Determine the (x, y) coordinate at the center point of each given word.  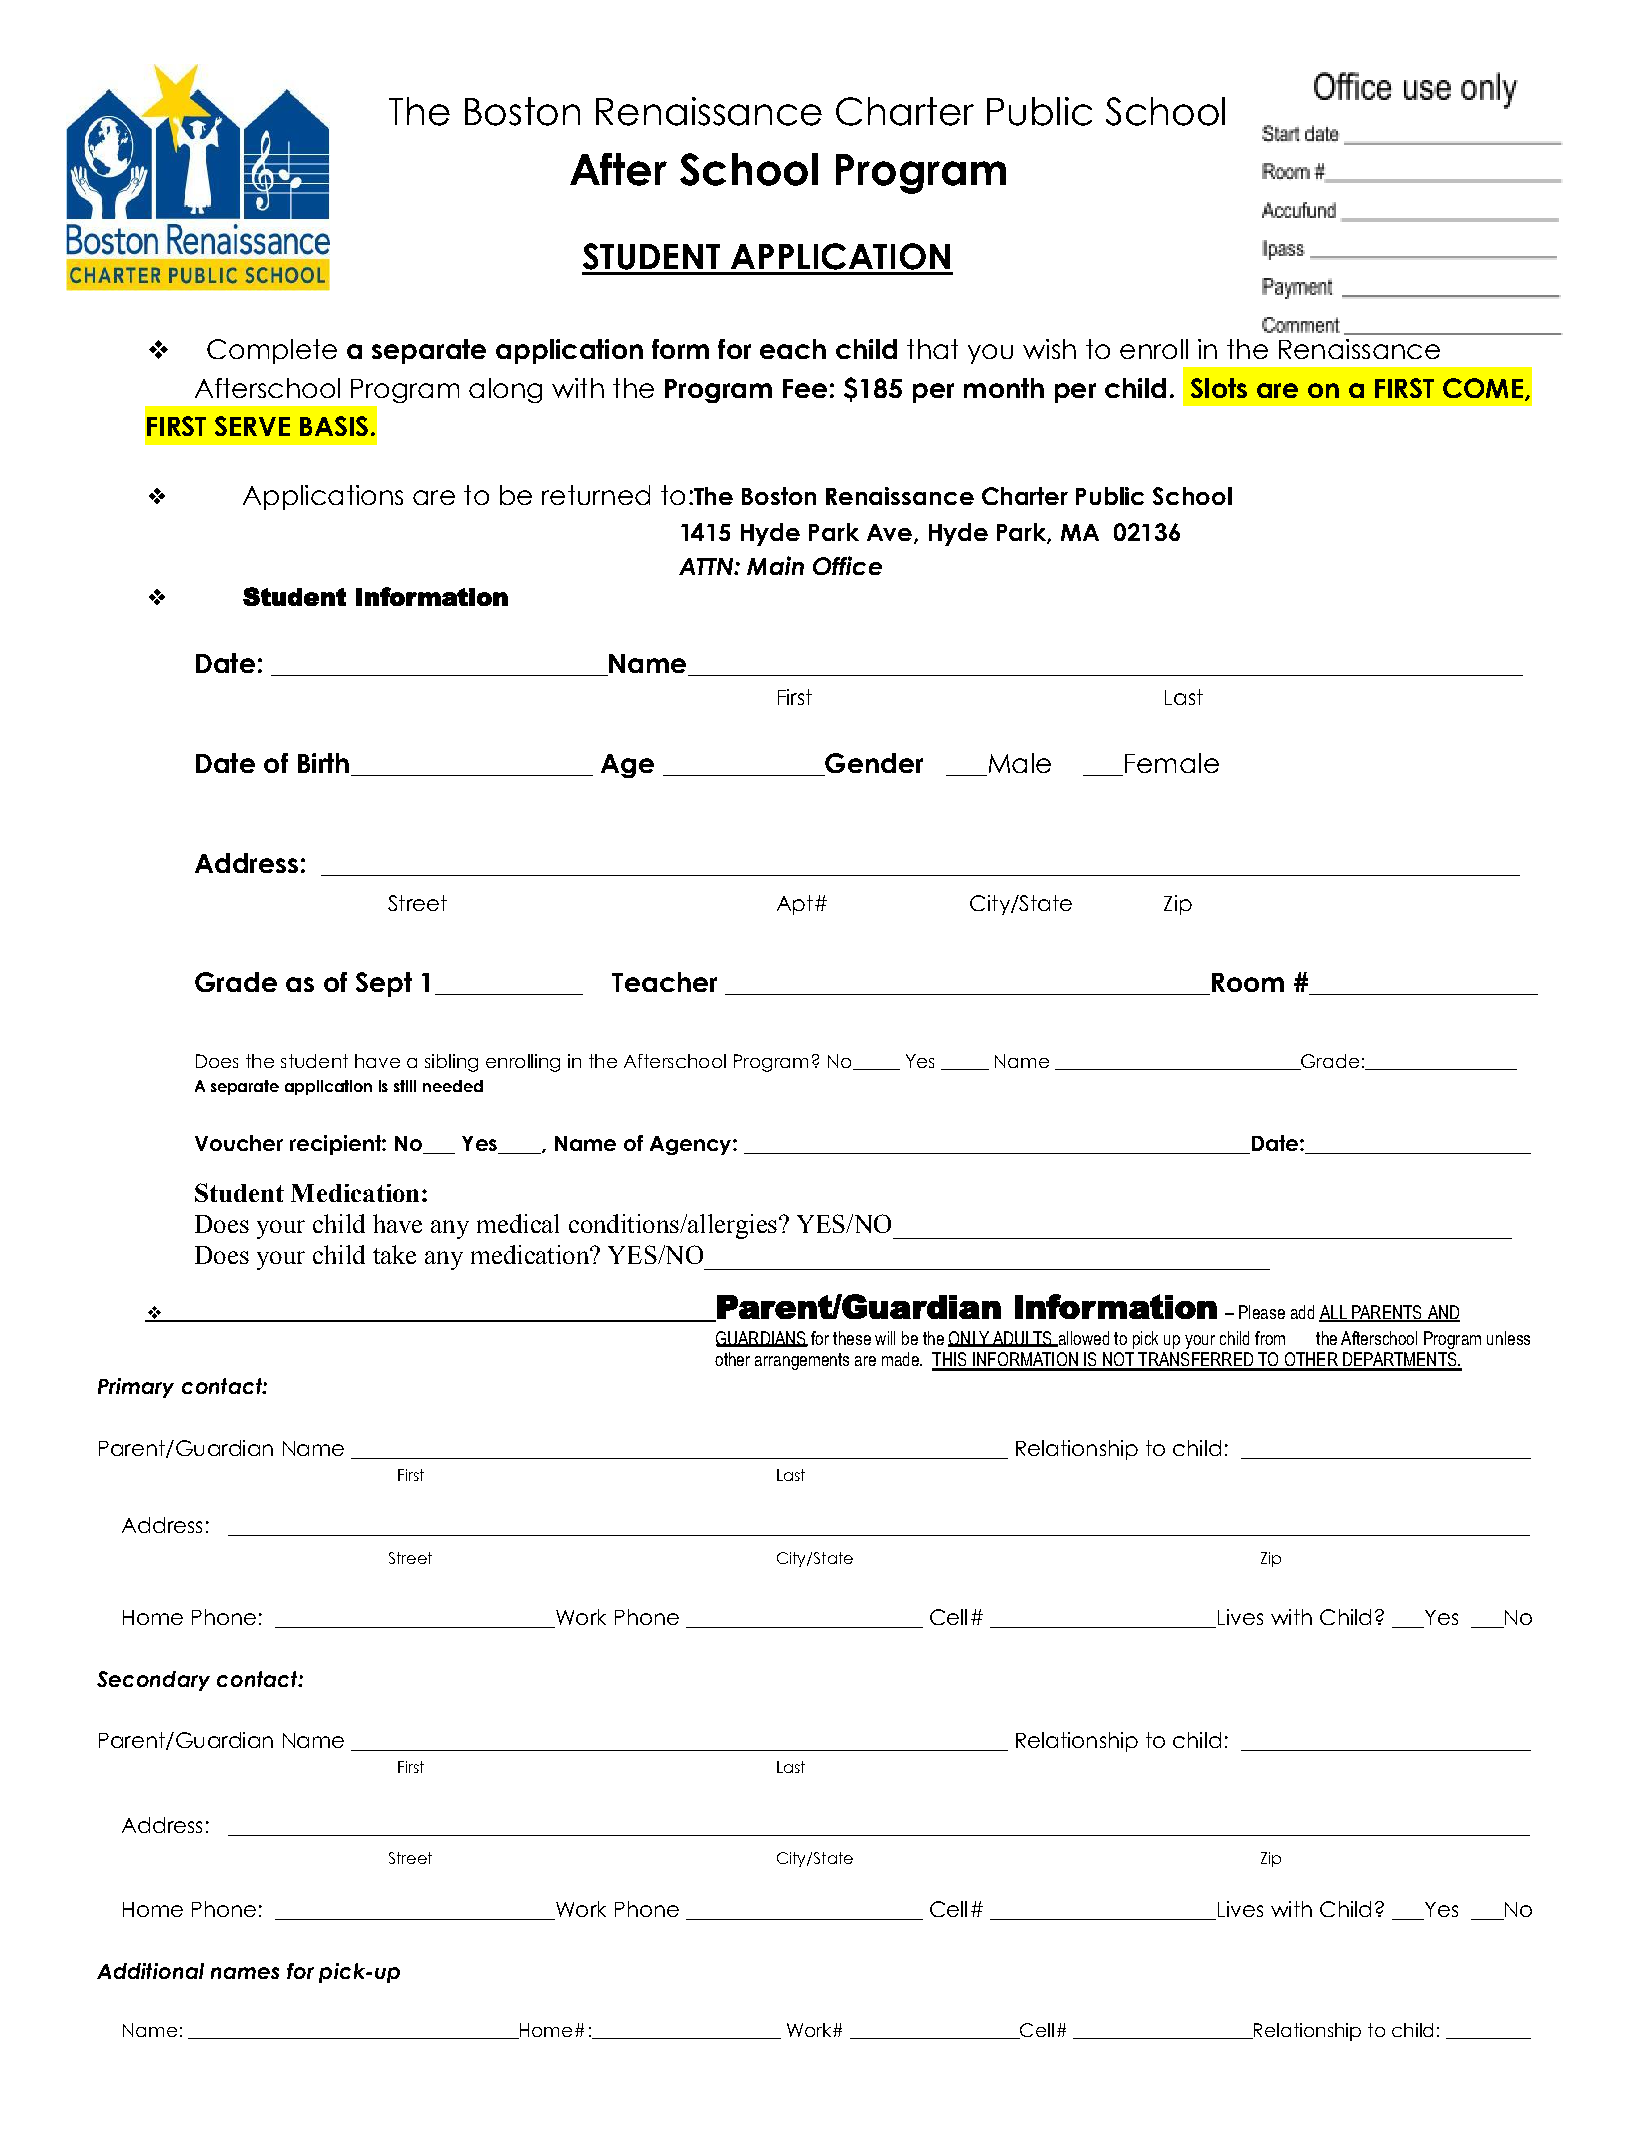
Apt (795, 905)
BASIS (334, 426)
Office (847, 565)
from (1270, 1338)
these (852, 1338)
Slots (1219, 388)
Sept (384, 984)
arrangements (802, 1361)
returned (596, 495)
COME (1483, 388)
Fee (805, 388)
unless (1508, 1338)
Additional (150, 1971)
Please (1262, 1312)
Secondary (153, 1681)
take (394, 1254)
